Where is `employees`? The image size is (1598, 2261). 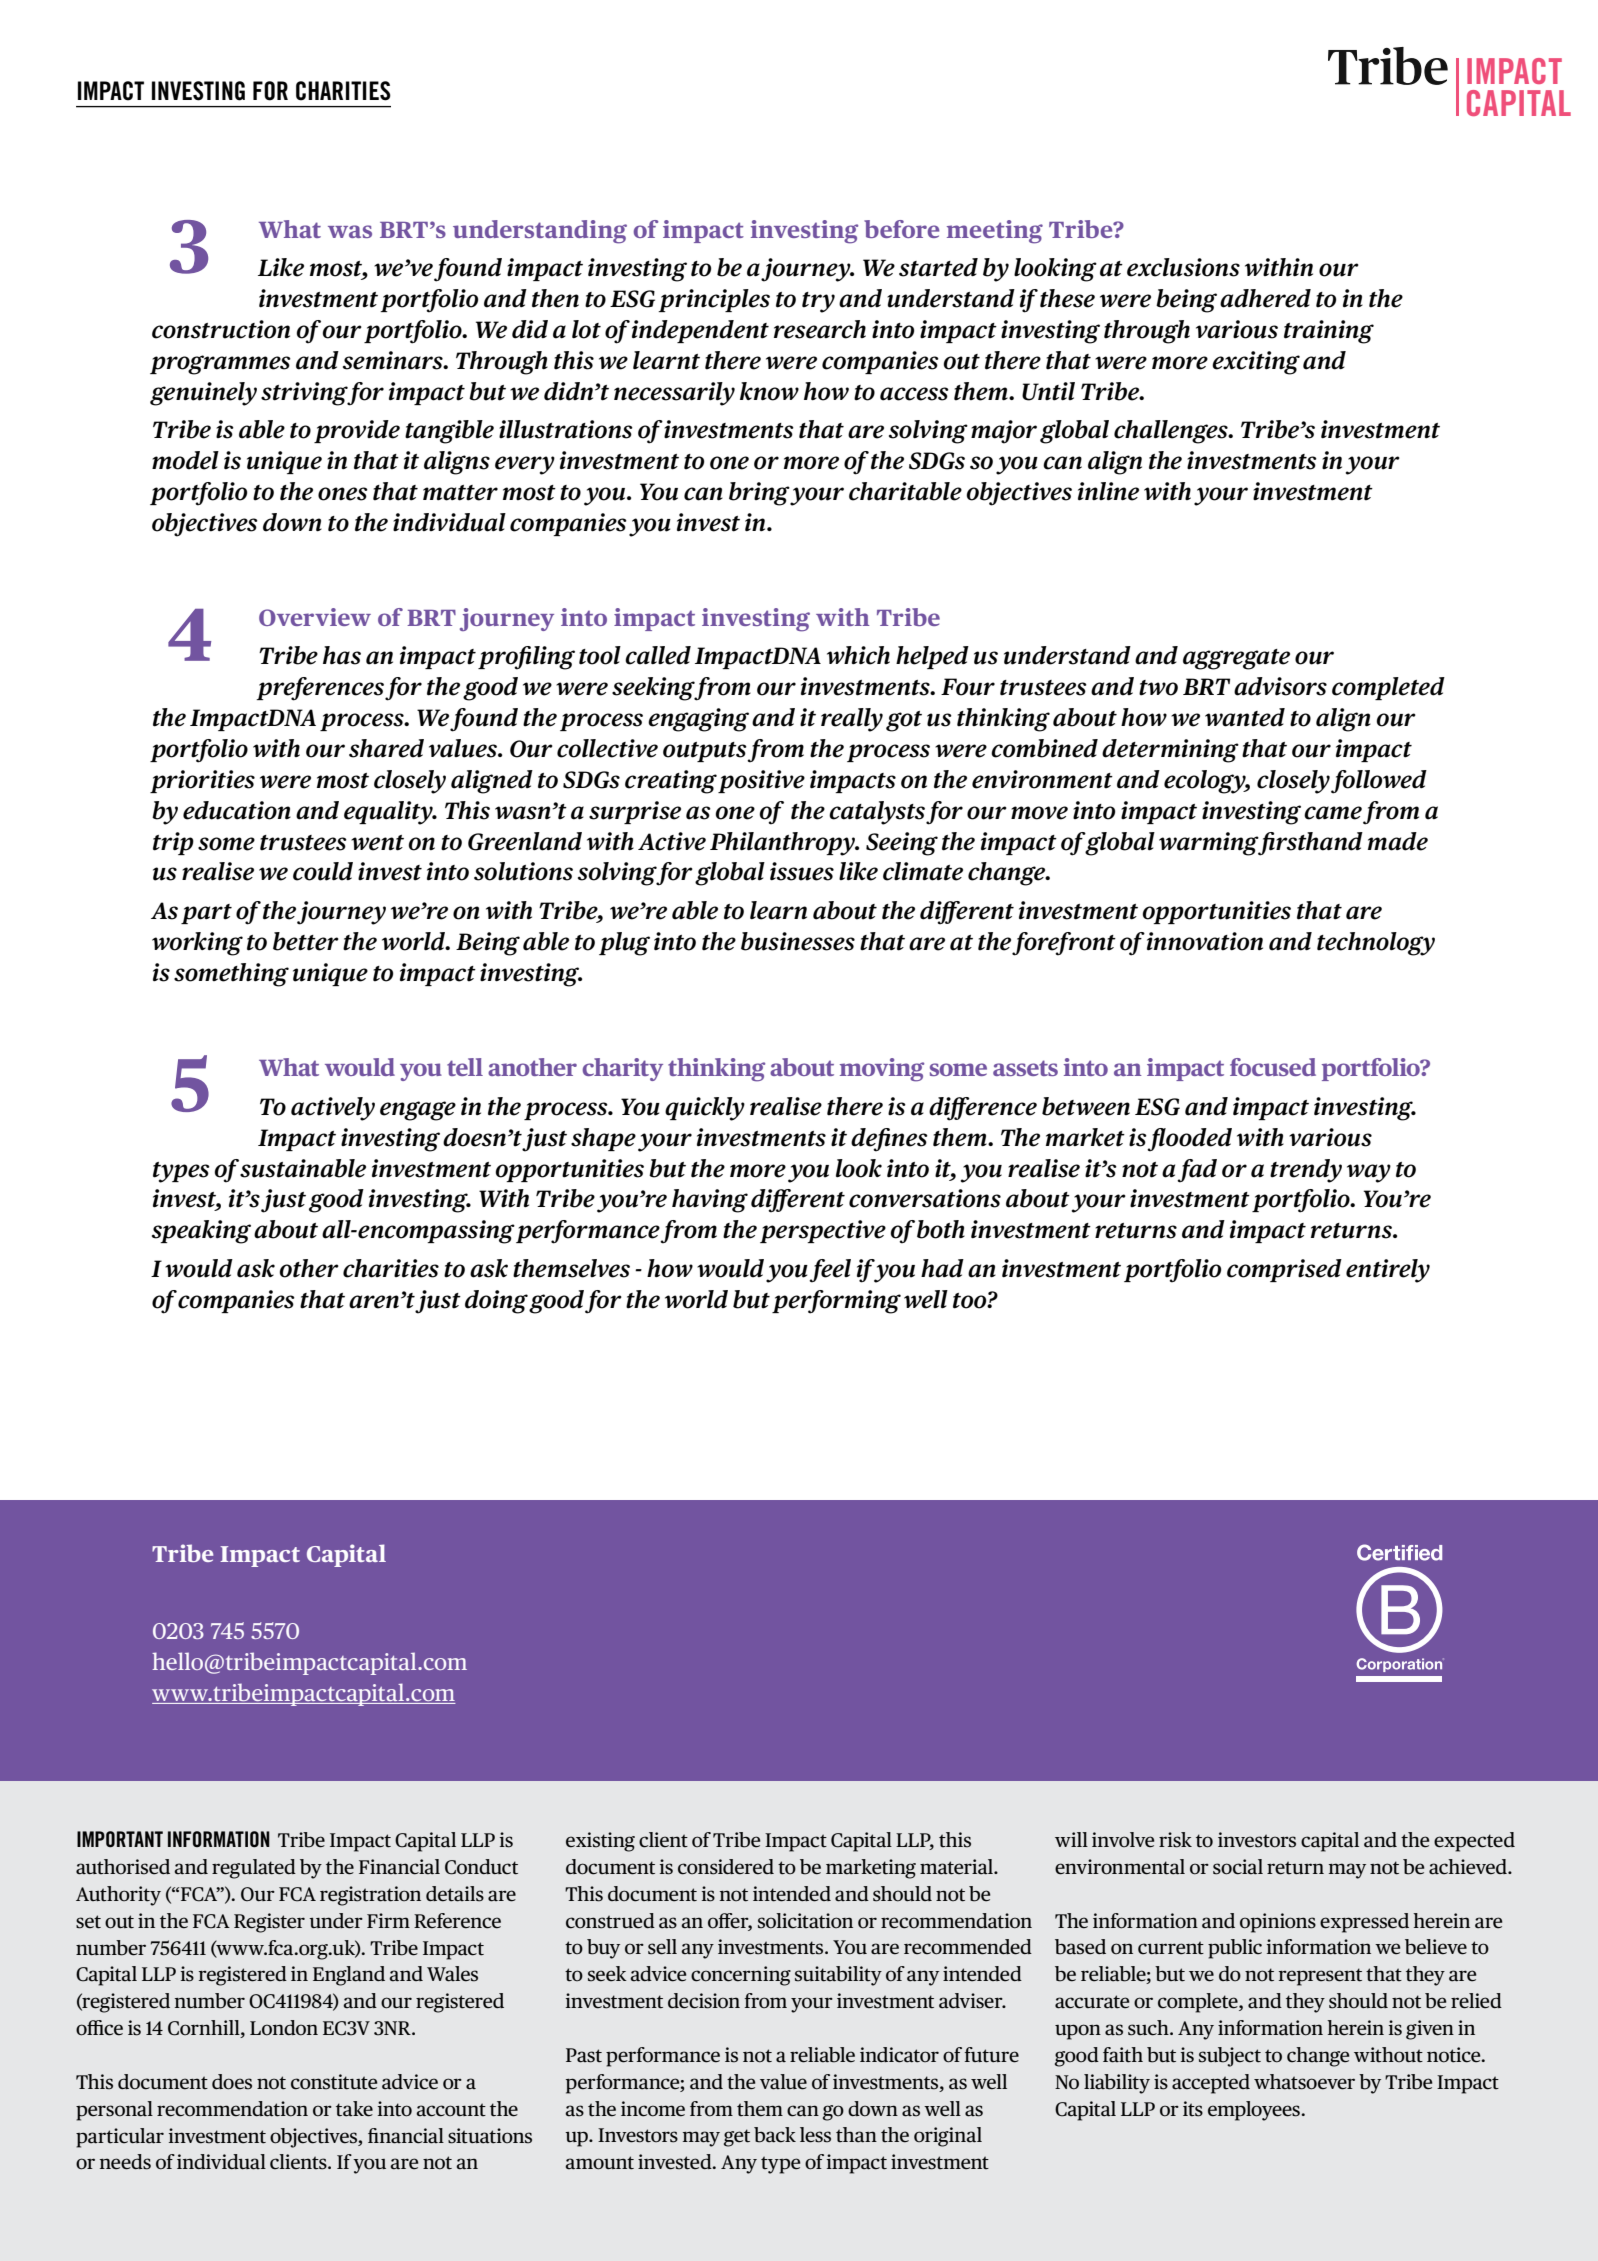
employees is located at coordinates (1255, 2111).
